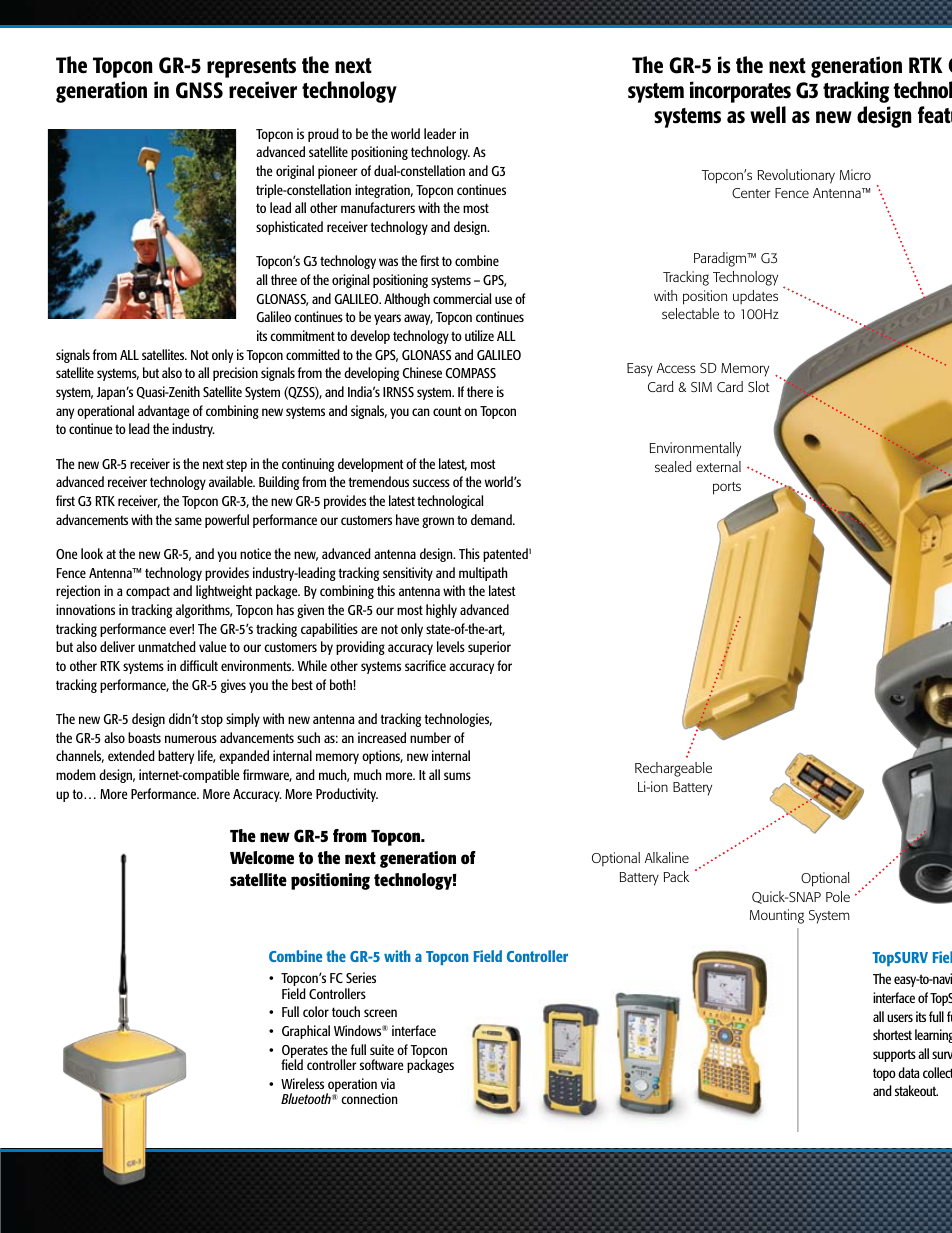 This page has width=952, height=1233. What do you see at coordinates (302, 1083) in the page?
I see `Wireless` at bounding box center [302, 1083].
